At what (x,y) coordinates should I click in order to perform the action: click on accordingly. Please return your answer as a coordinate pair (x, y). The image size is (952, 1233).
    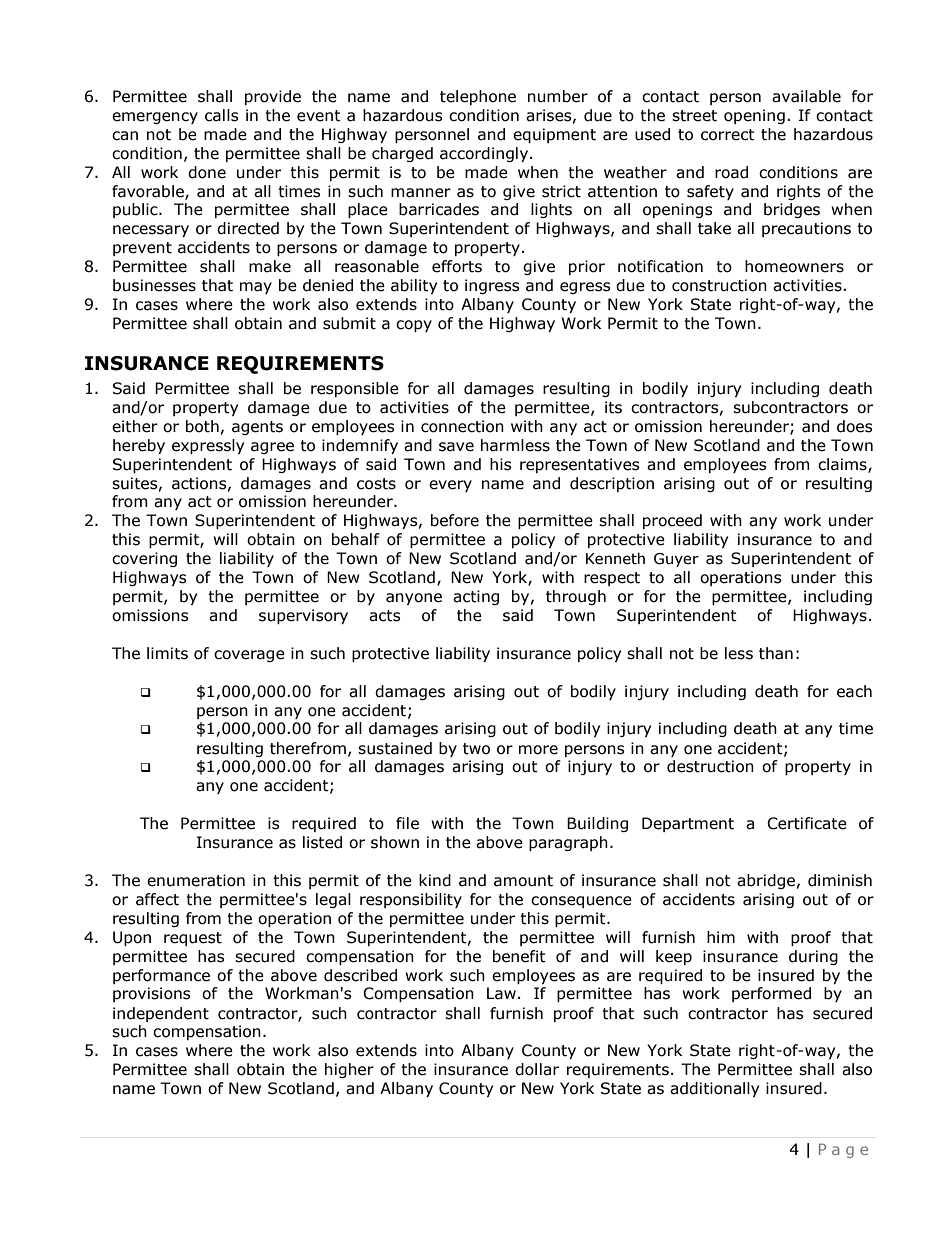
    Looking at the image, I should click on (485, 154).
